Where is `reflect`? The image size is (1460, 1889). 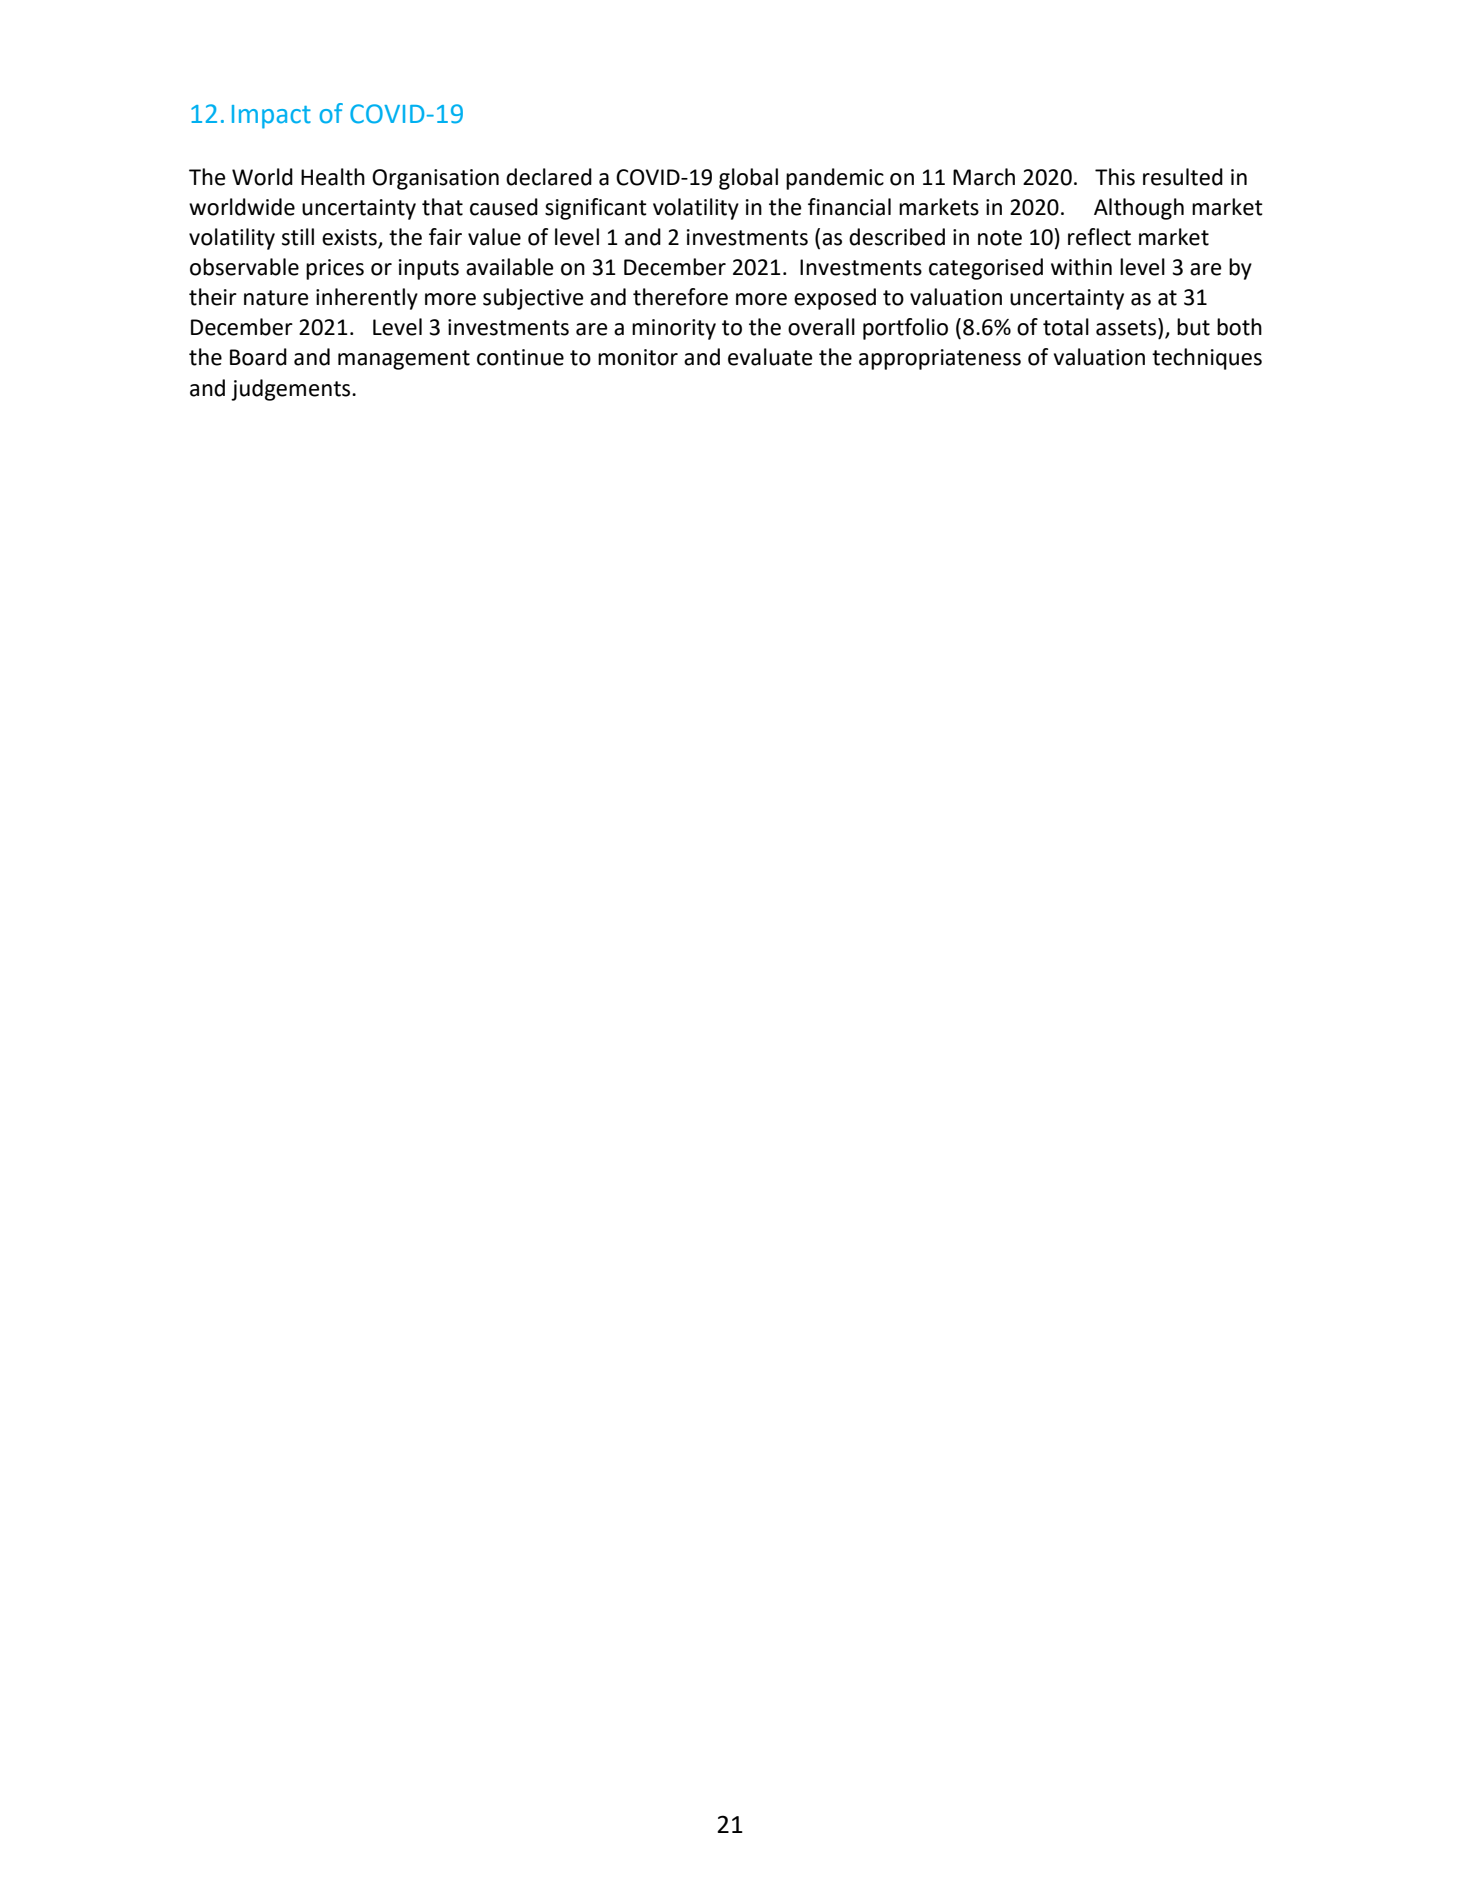 reflect is located at coordinates (1099, 237).
